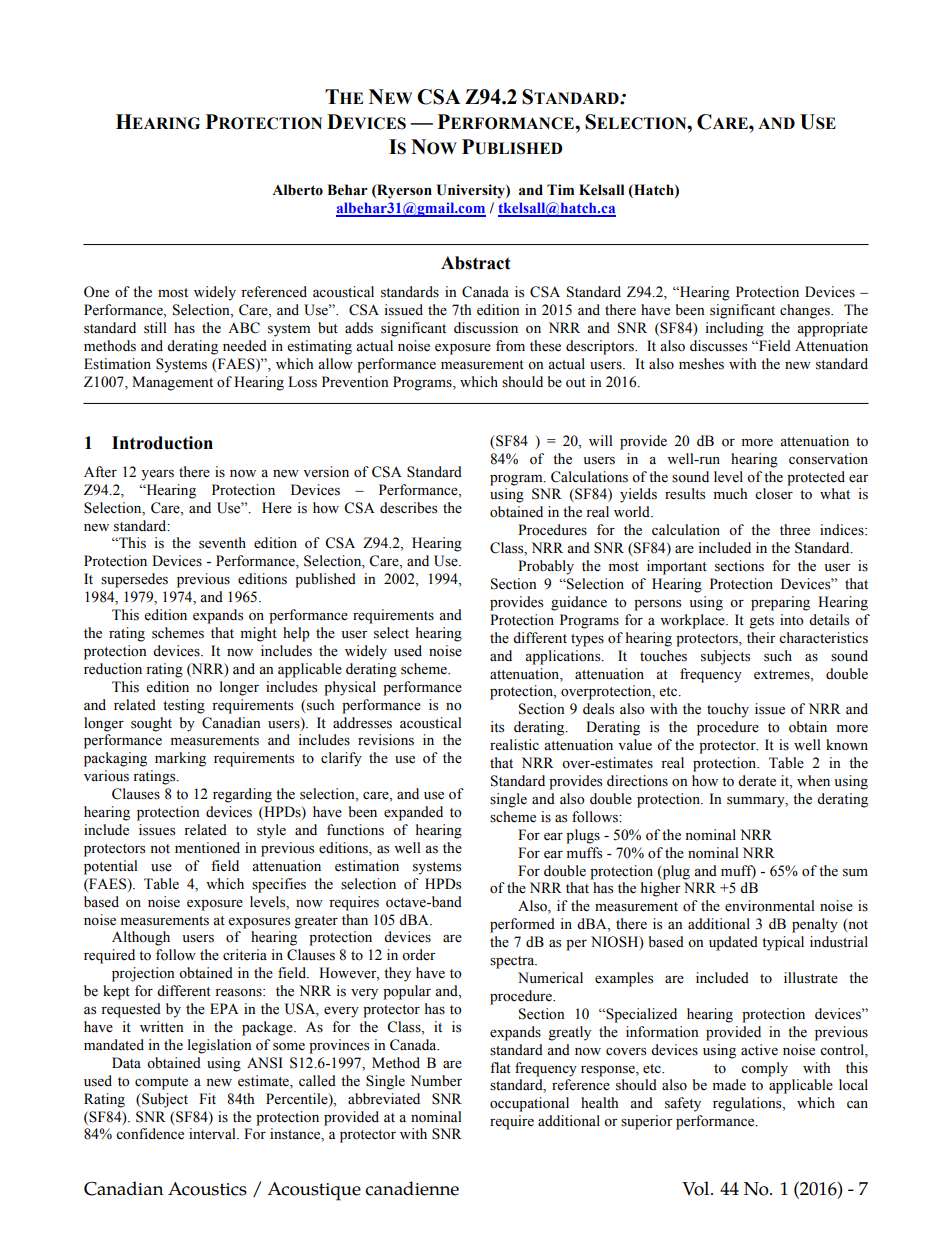 This screenshot has height=1233, width=952. What do you see at coordinates (783, 675) in the screenshot?
I see `extremes` at bounding box center [783, 675].
